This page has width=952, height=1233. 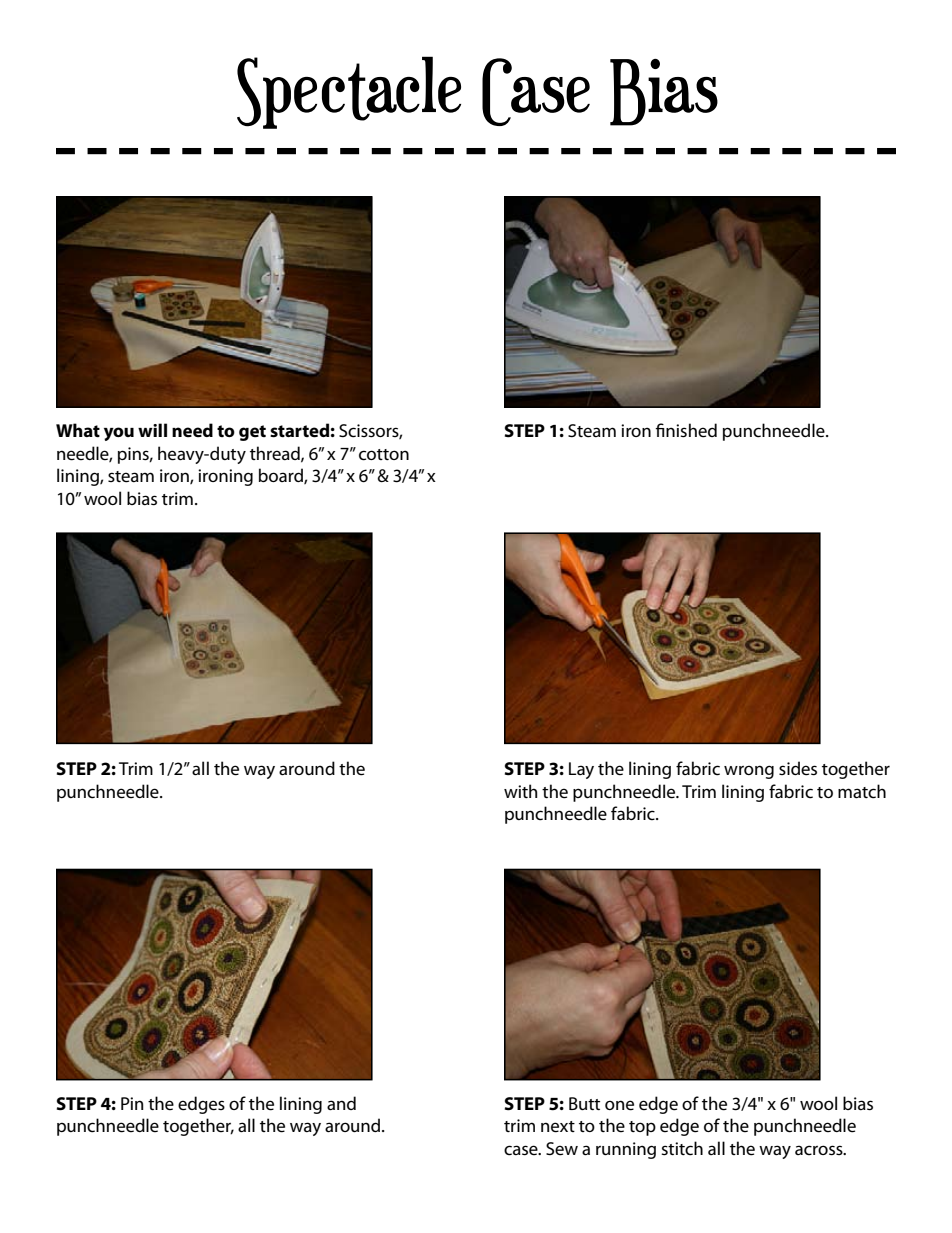 I want to click on finished, so click(x=686, y=430).
